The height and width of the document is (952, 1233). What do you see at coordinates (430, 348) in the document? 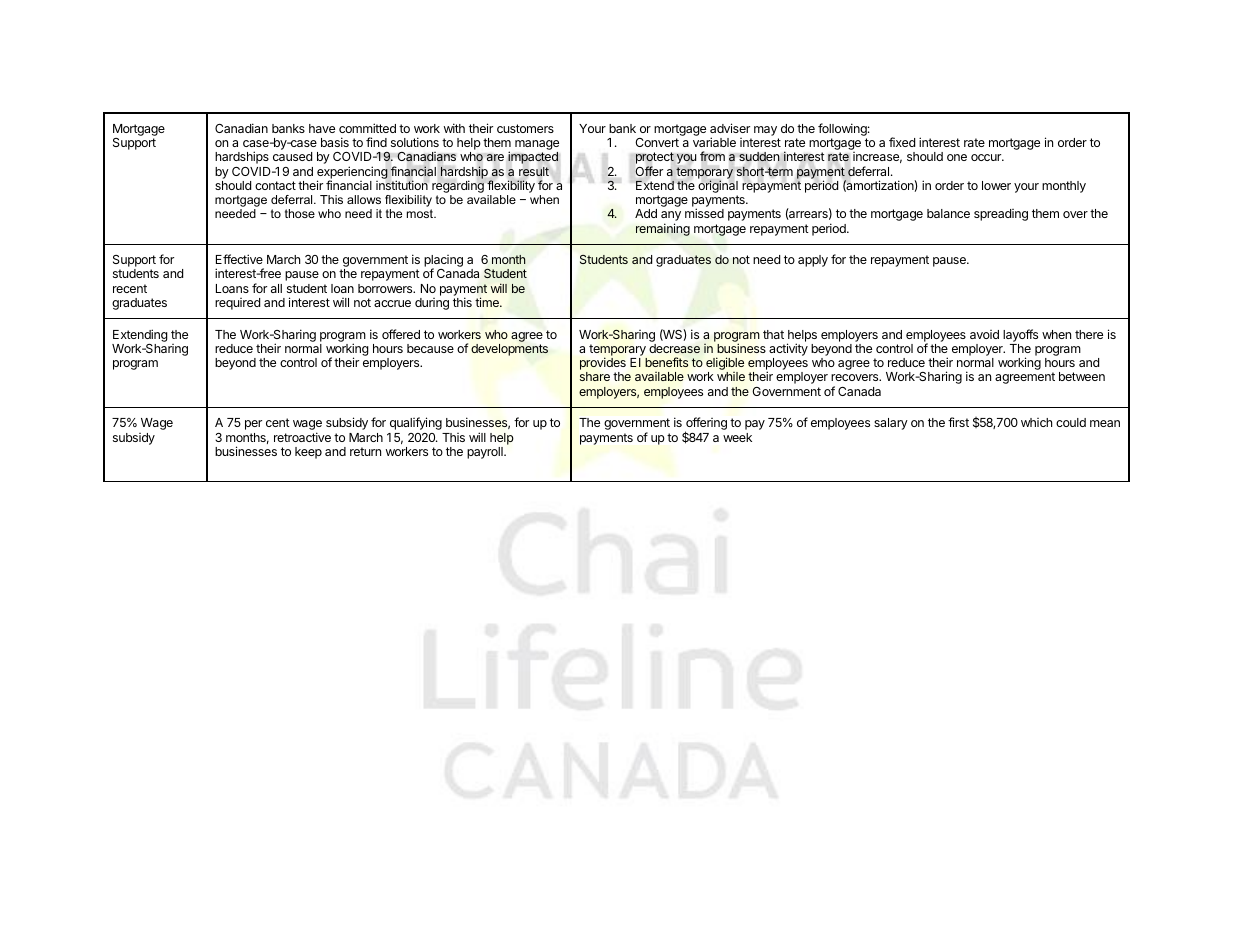
I see `because` at bounding box center [430, 348].
